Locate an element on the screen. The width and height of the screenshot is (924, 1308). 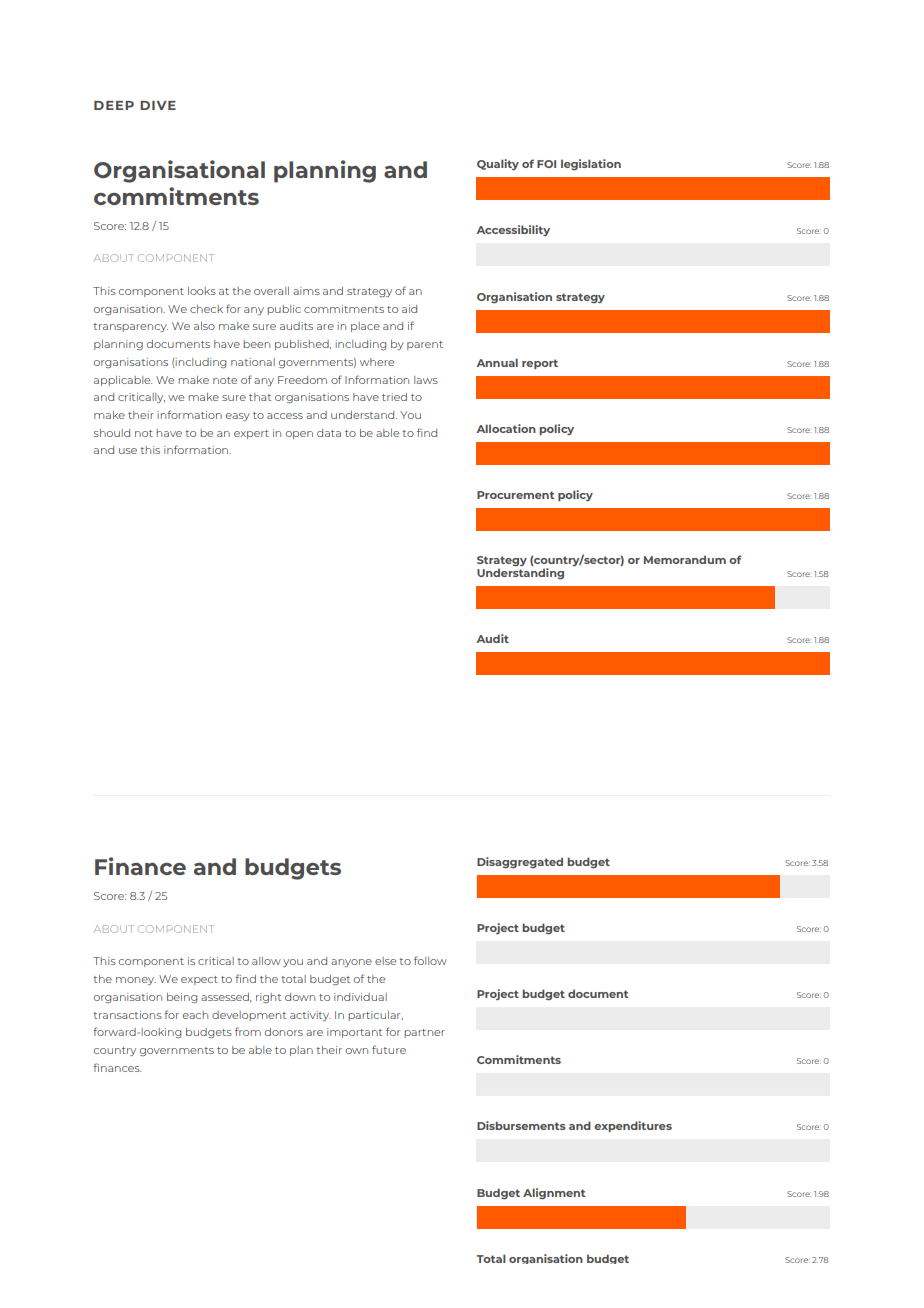
use is located at coordinates (128, 451).
